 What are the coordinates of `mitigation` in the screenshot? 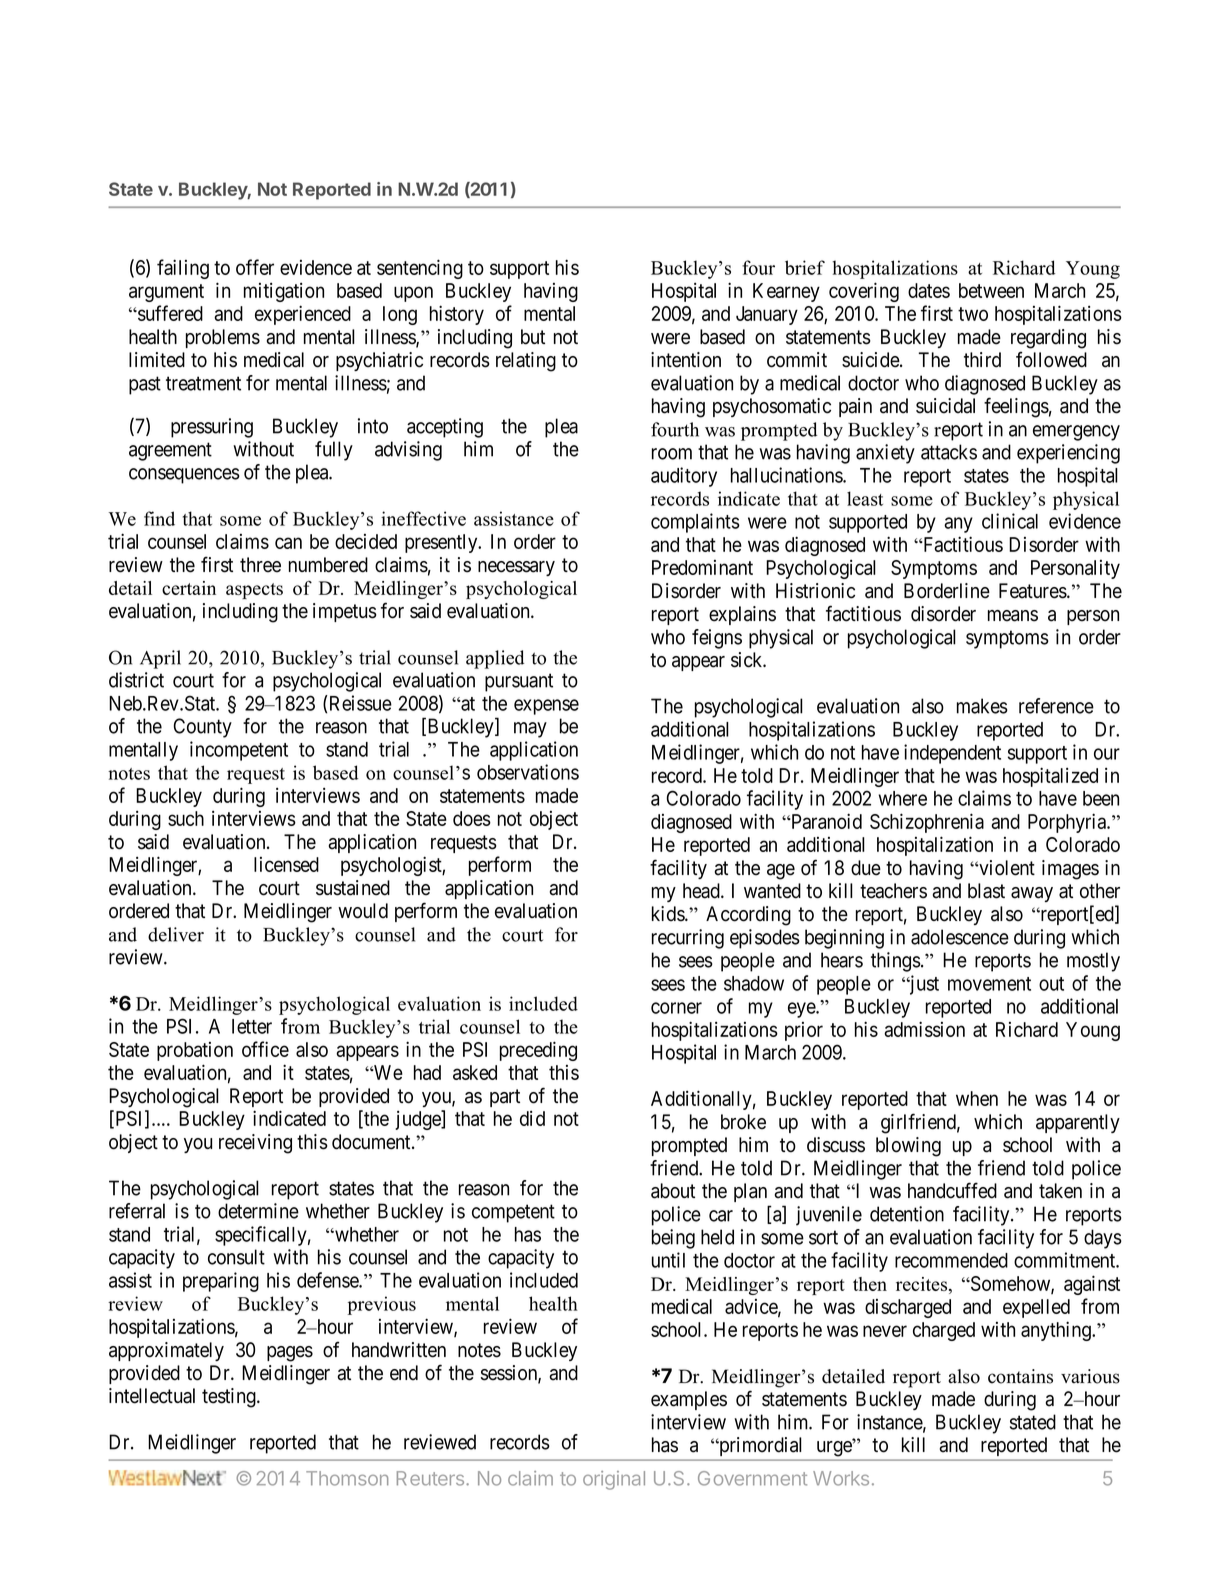 It's located at (284, 292).
